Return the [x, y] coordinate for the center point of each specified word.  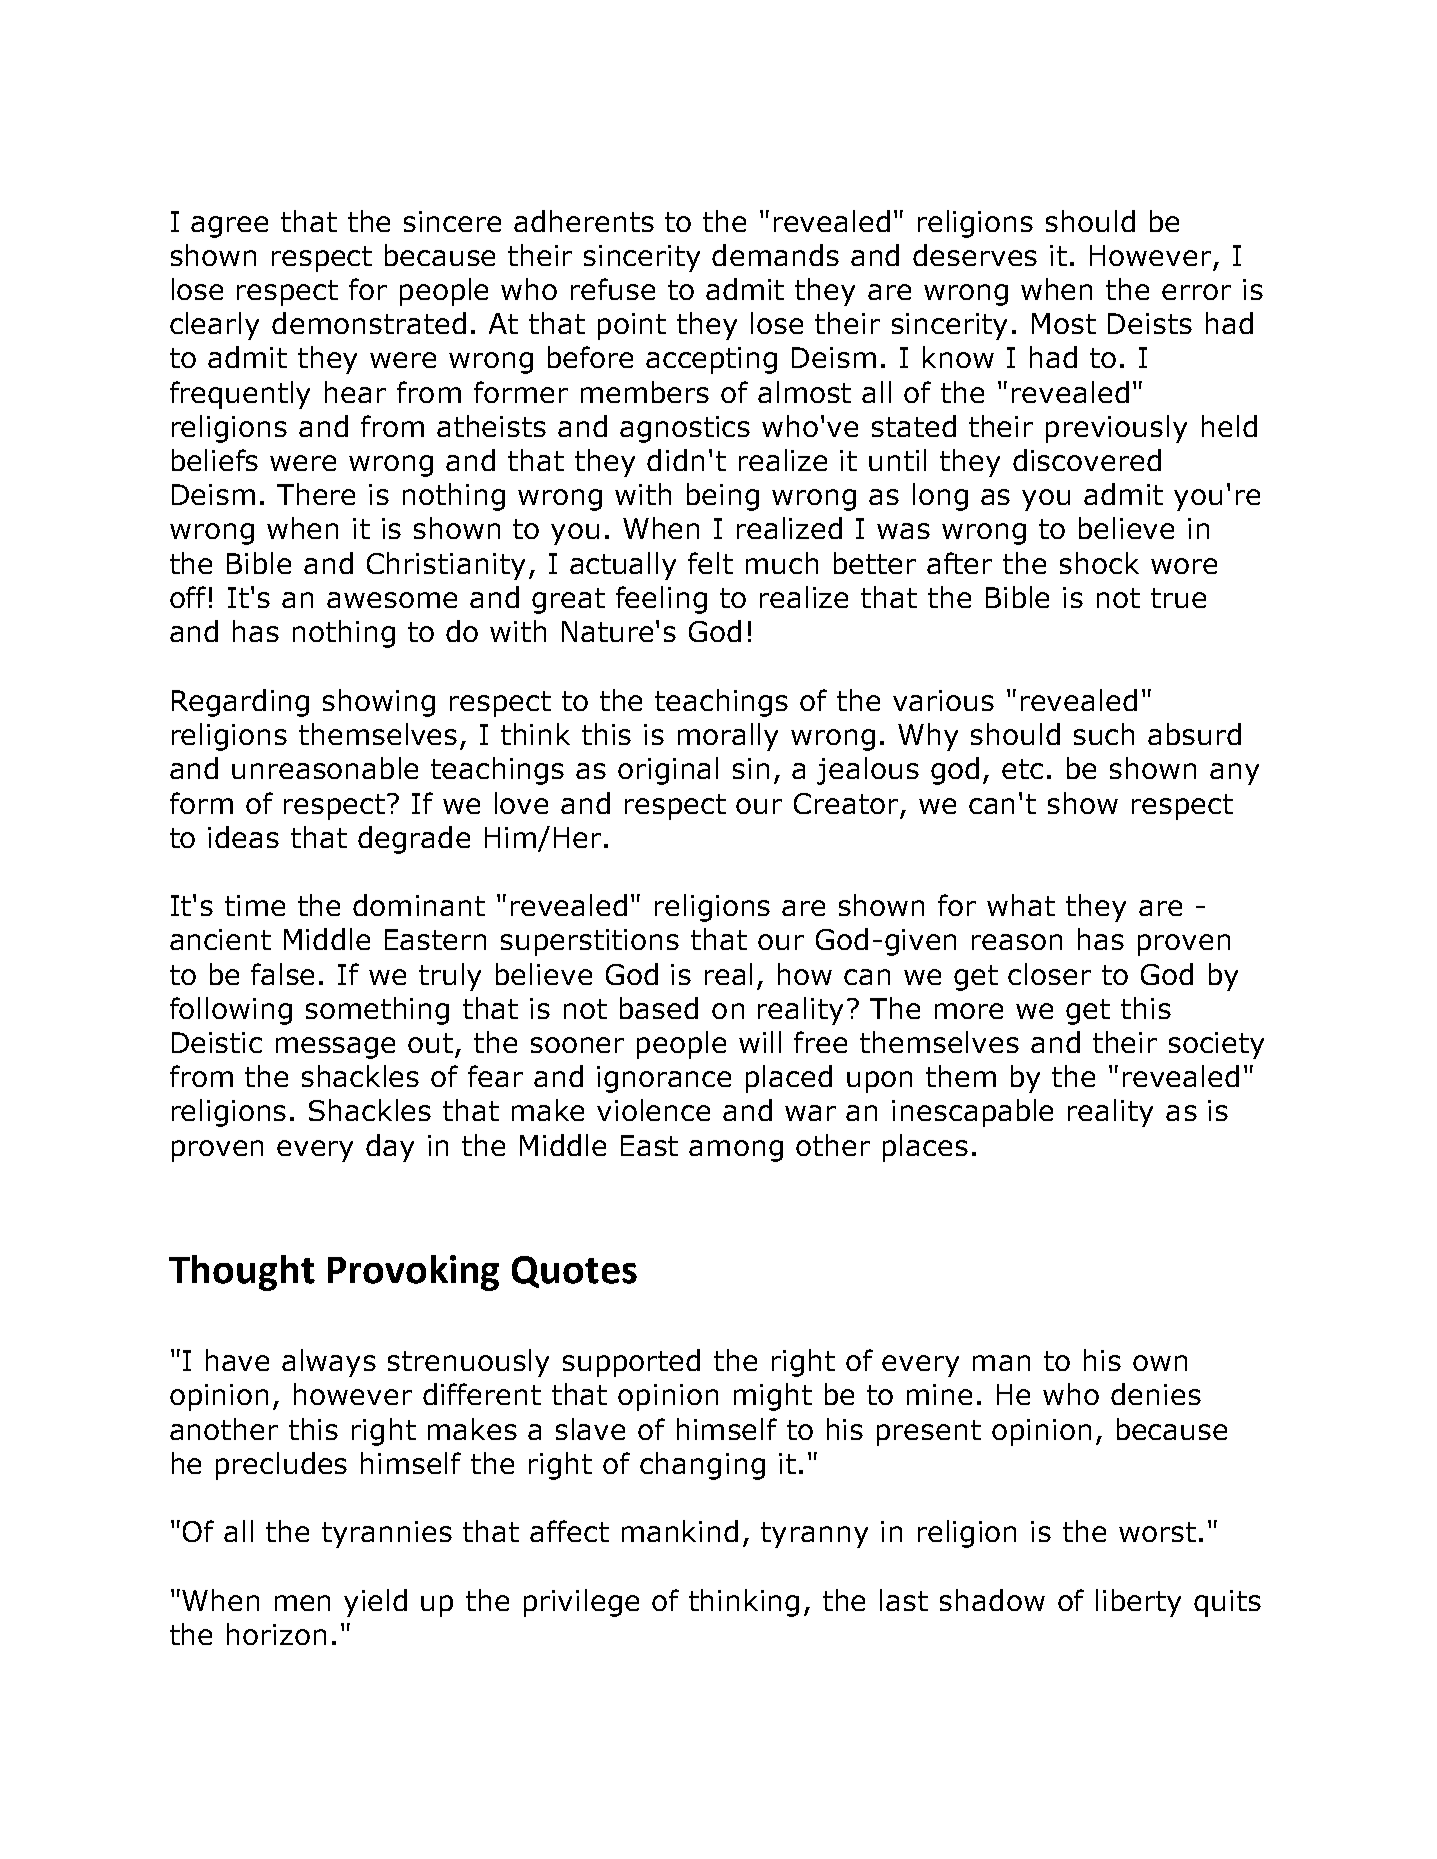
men [302, 1603]
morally [728, 737]
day [390, 1148]
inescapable [972, 1113]
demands [775, 255]
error [1196, 292]
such [1104, 734]
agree [229, 227]
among [736, 1151]
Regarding [240, 703]
